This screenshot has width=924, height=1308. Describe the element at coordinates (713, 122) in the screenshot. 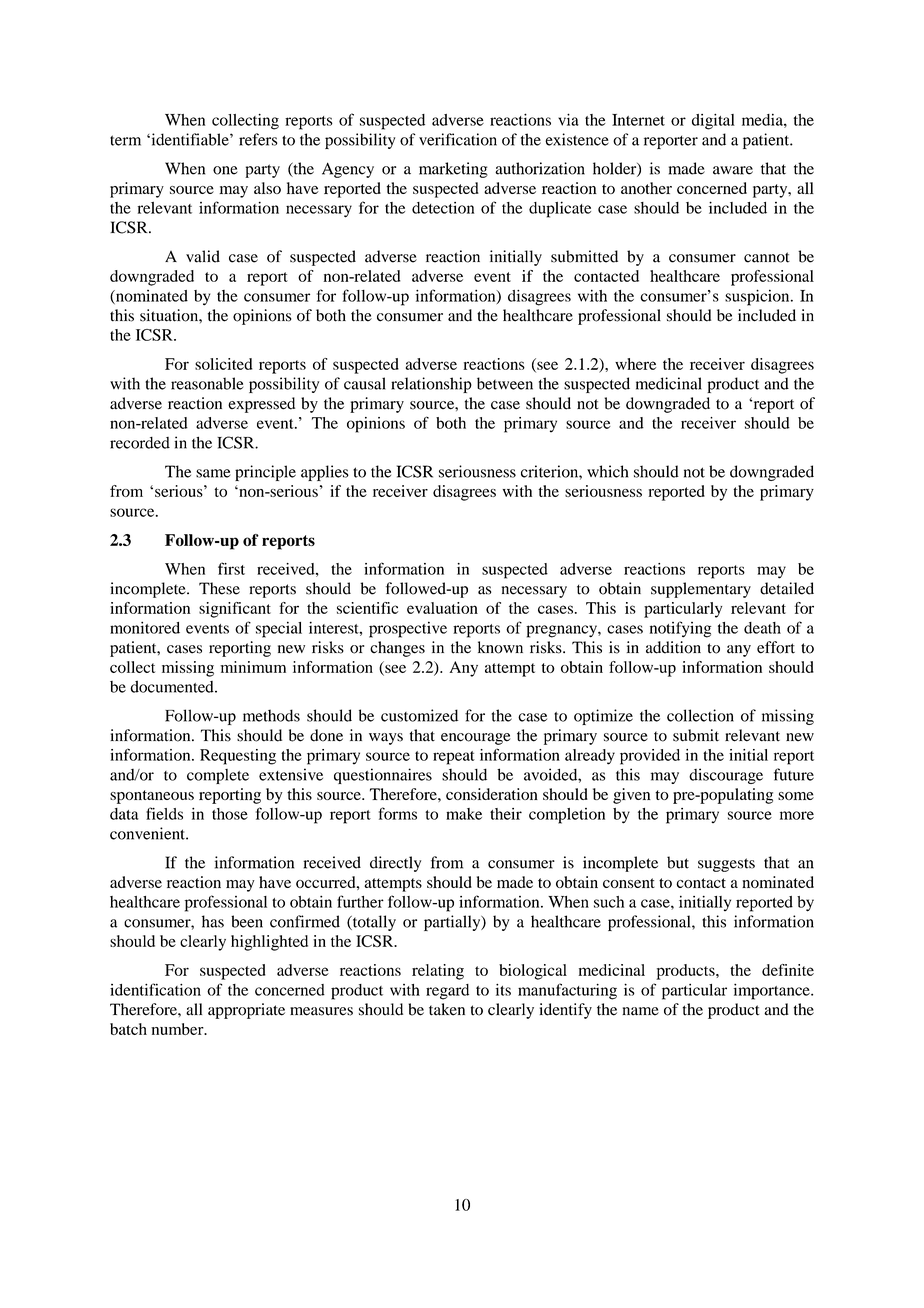

I see `digital` at that location.
